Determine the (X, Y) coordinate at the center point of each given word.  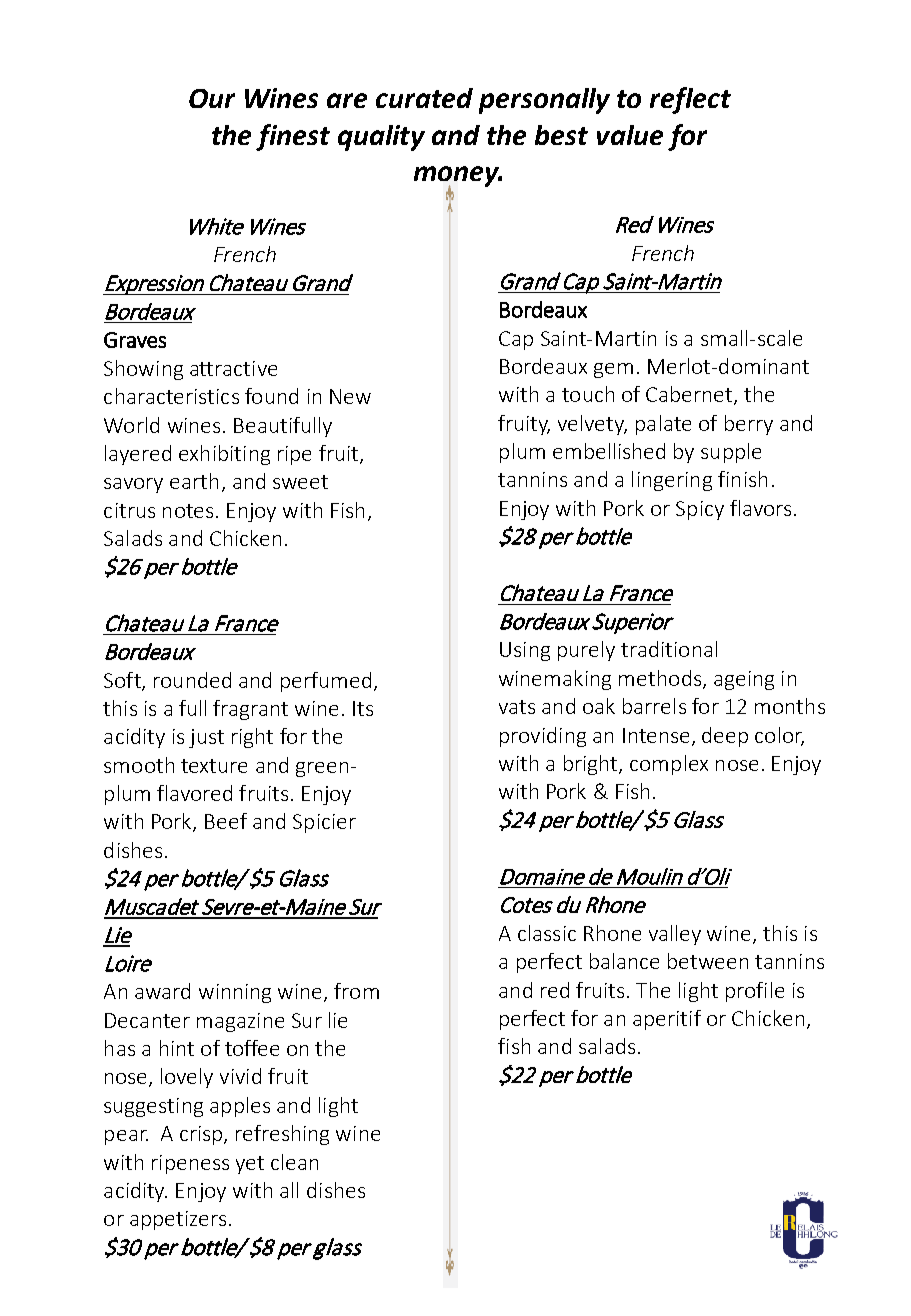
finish (742, 479)
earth (194, 481)
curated (424, 98)
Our (212, 98)
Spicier (324, 823)
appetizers (178, 1220)
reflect (690, 100)
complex (669, 765)
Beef (226, 821)
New (350, 396)
